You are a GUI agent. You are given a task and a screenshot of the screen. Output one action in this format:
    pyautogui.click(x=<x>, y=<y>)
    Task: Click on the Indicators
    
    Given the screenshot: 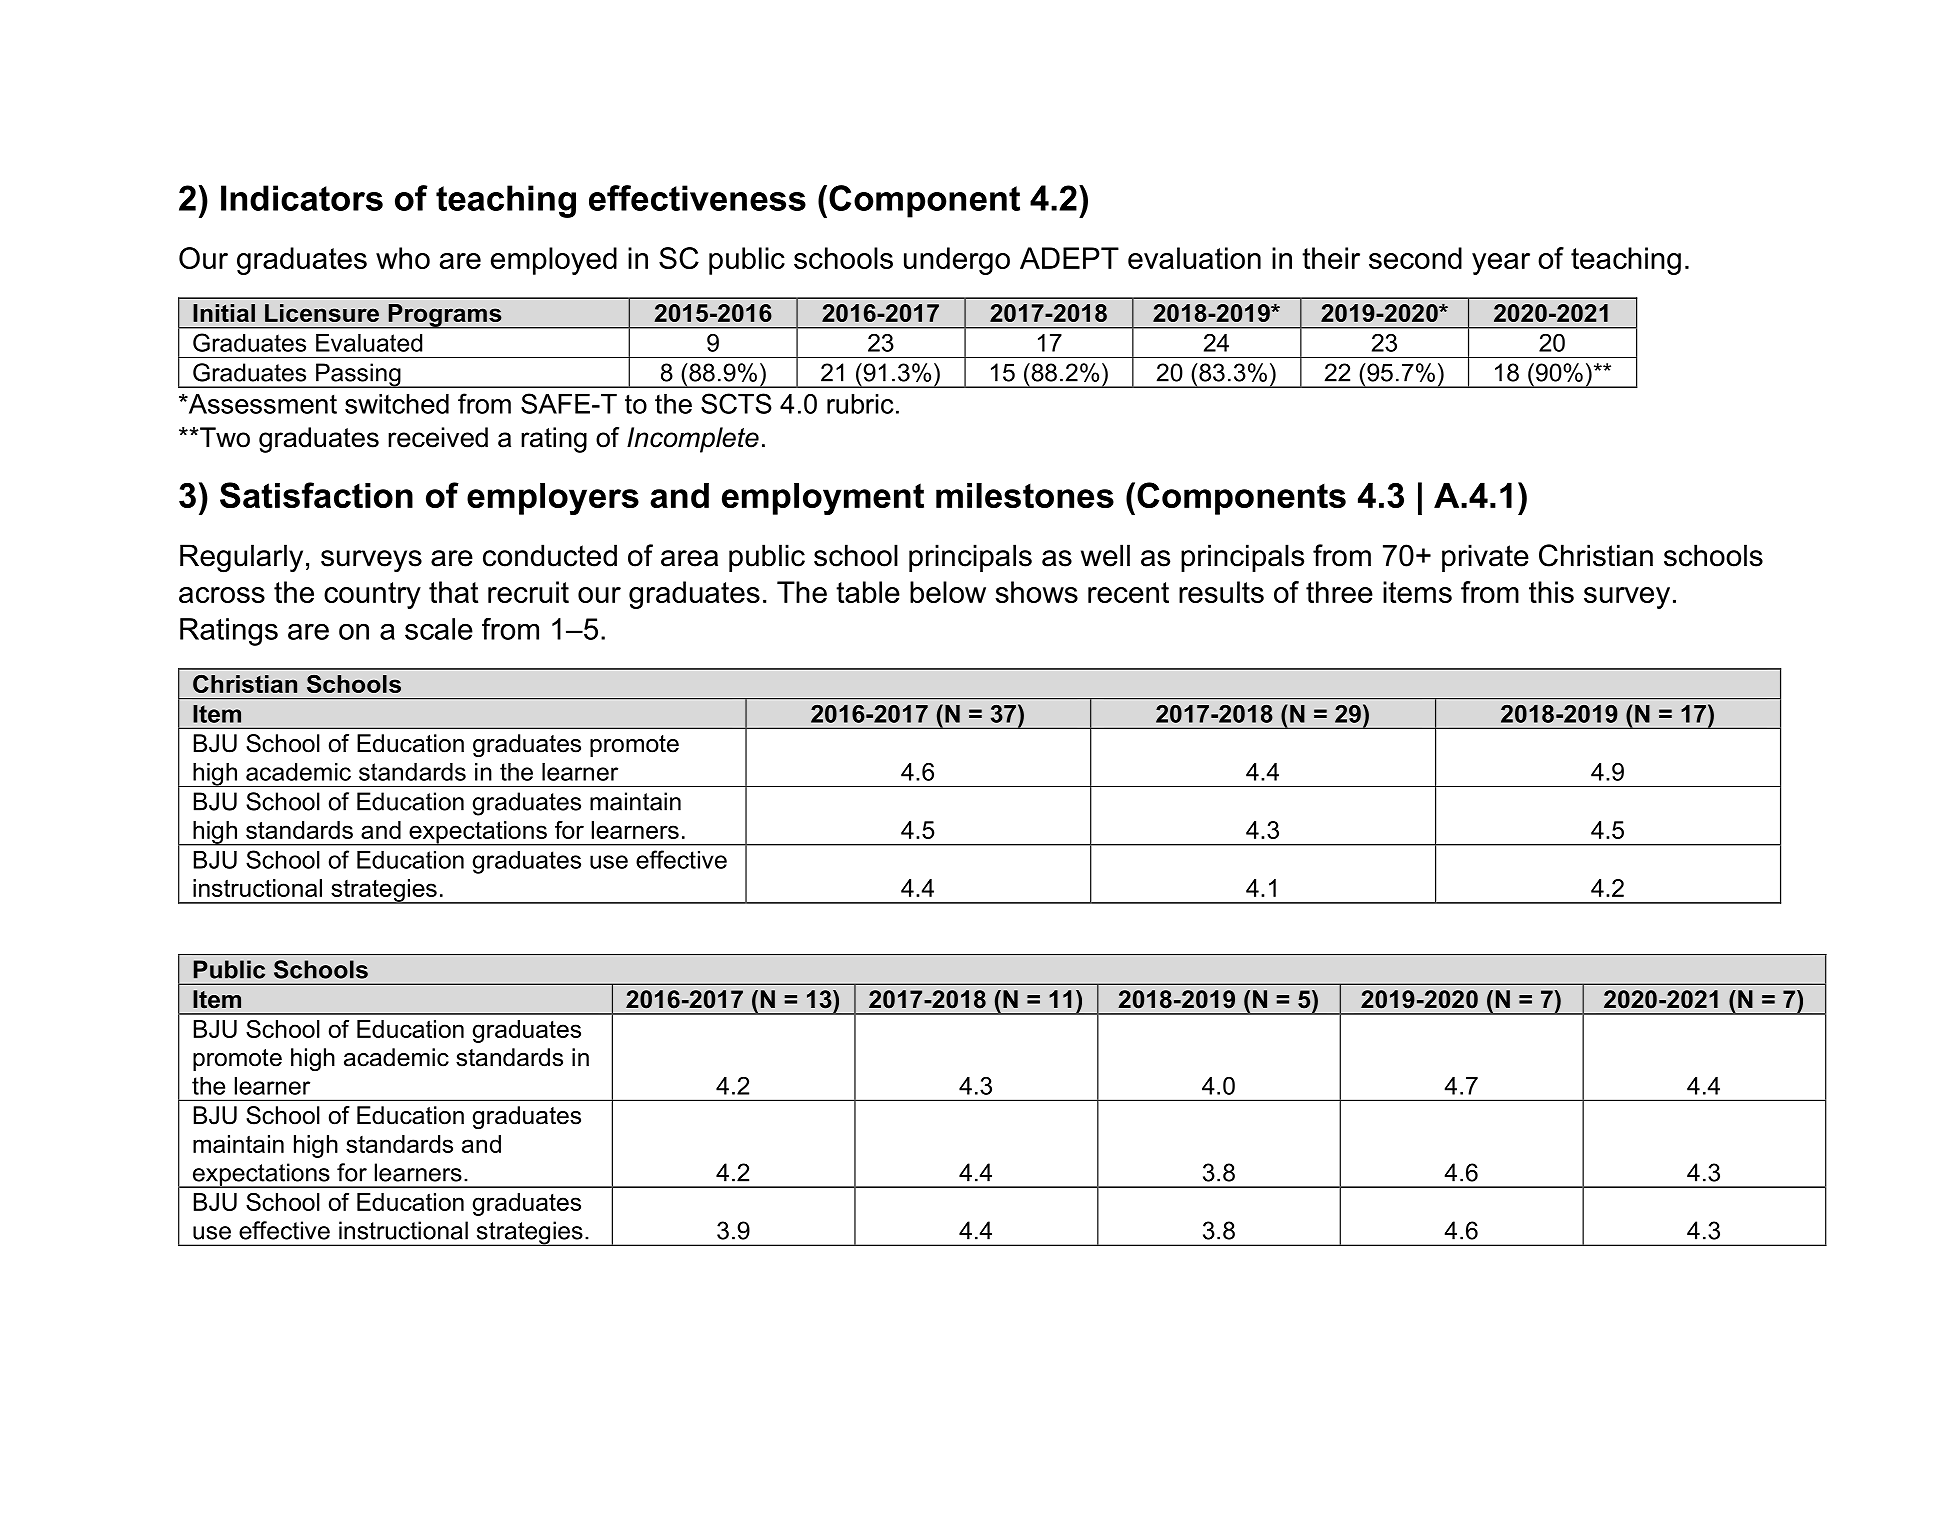 What is the action you would take?
    pyautogui.click(x=302, y=198)
